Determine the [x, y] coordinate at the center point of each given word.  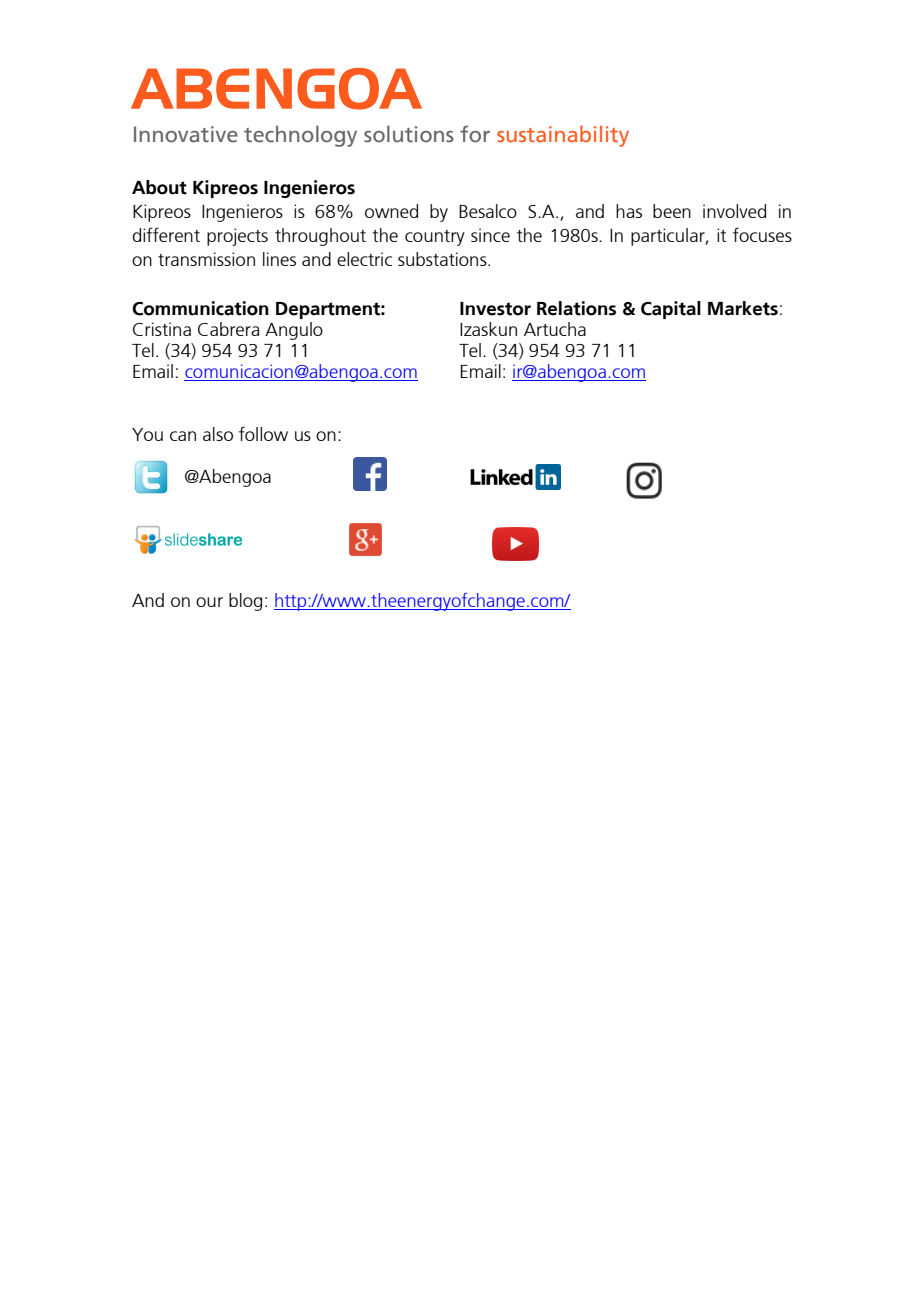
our [209, 602]
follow [263, 433]
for [475, 134]
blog [245, 602]
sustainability [563, 136]
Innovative [186, 134]
